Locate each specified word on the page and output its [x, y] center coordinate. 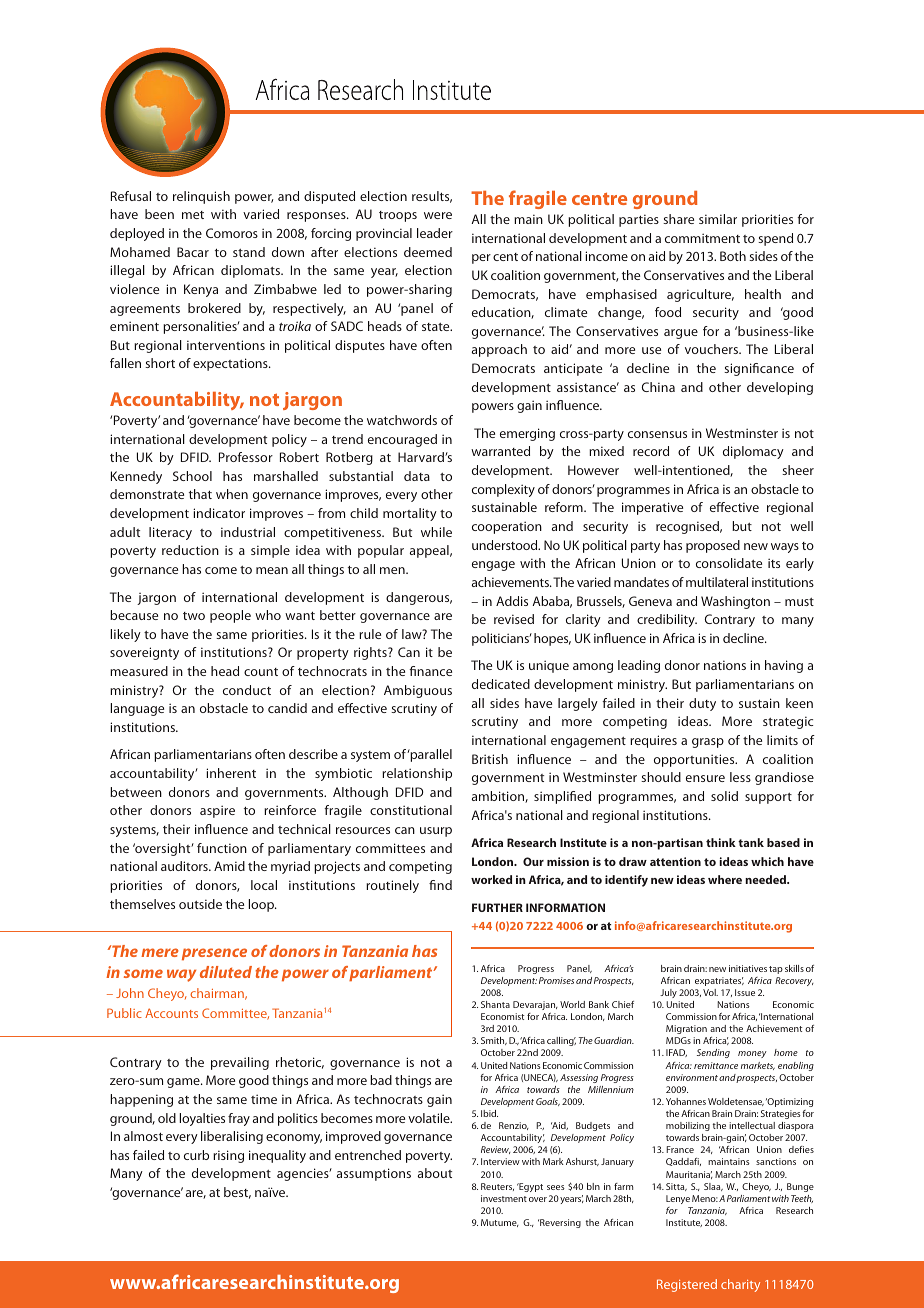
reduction [190, 550]
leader [435, 233]
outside [200, 904]
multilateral [717, 582]
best [237, 1193]
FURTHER [497, 907]
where [725, 879]
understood [506, 545]
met [193, 215]
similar [718, 219]
